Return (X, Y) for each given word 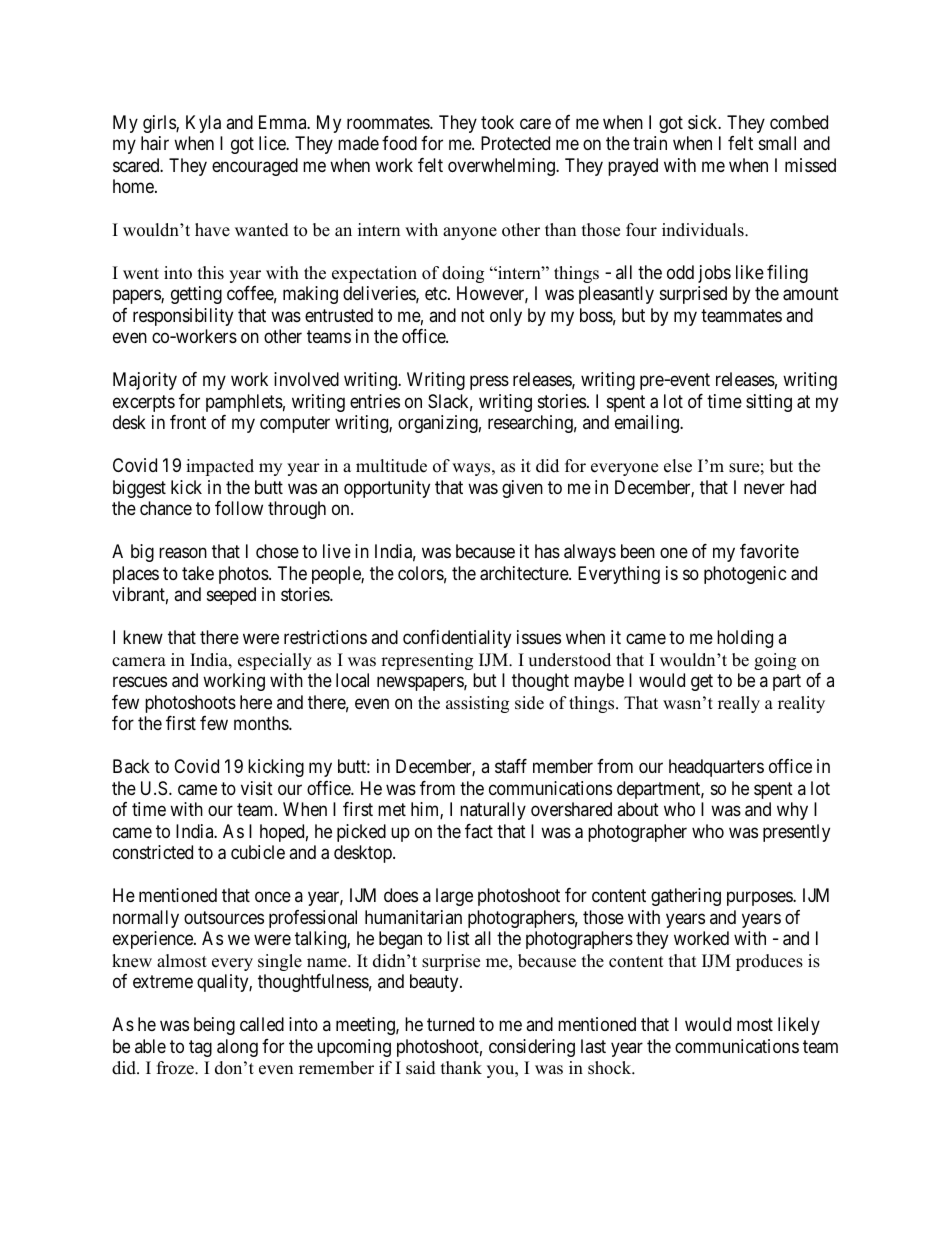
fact (479, 831)
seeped (231, 596)
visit (257, 788)
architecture (525, 573)
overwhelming (502, 167)
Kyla (203, 124)
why (792, 811)
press (489, 383)
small (777, 143)
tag (200, 1048)
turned (450, 1024)
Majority (145, 381)
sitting (769, 403)
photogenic (745, 575)
